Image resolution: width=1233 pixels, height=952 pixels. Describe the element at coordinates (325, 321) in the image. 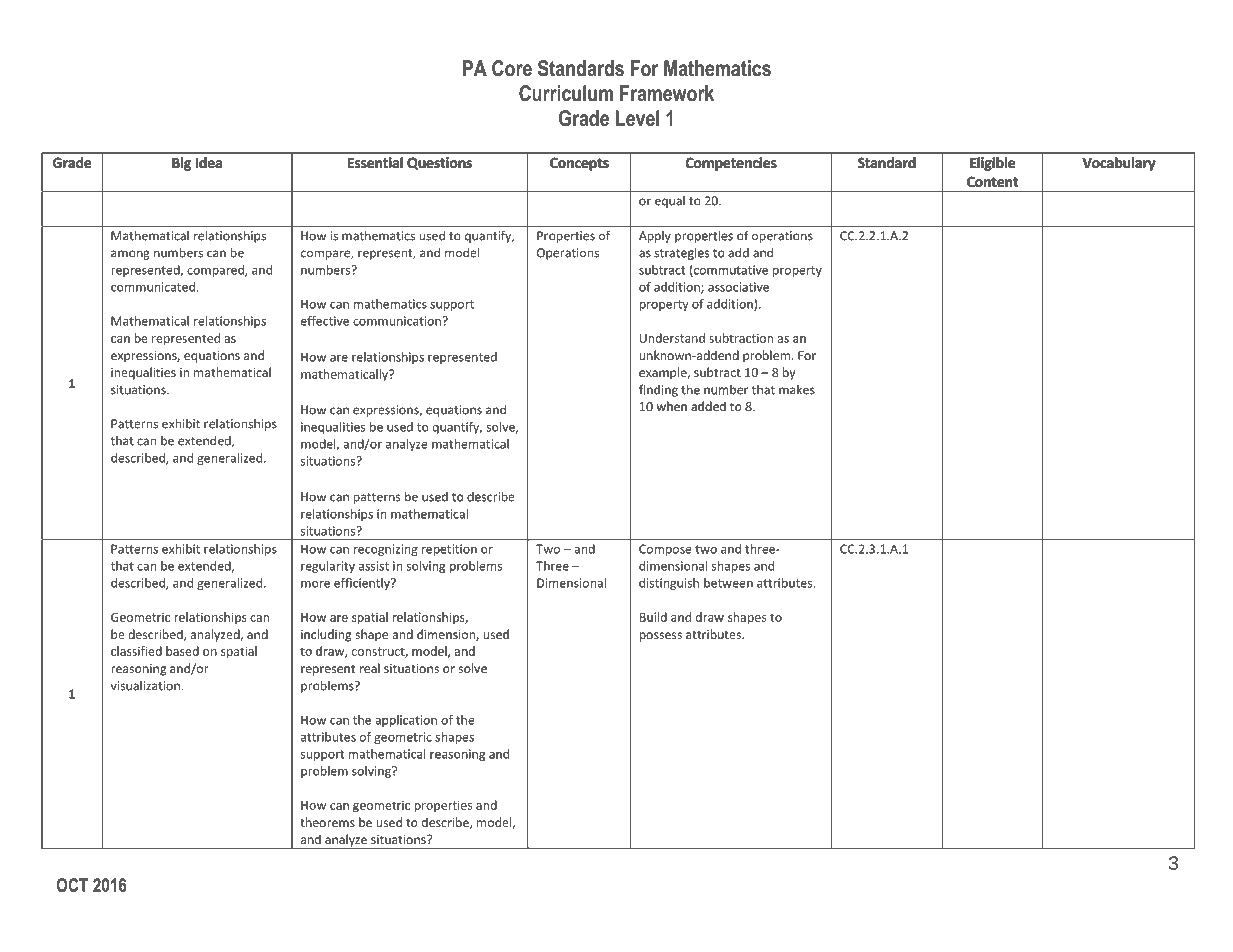

I see `effective` at that location.
